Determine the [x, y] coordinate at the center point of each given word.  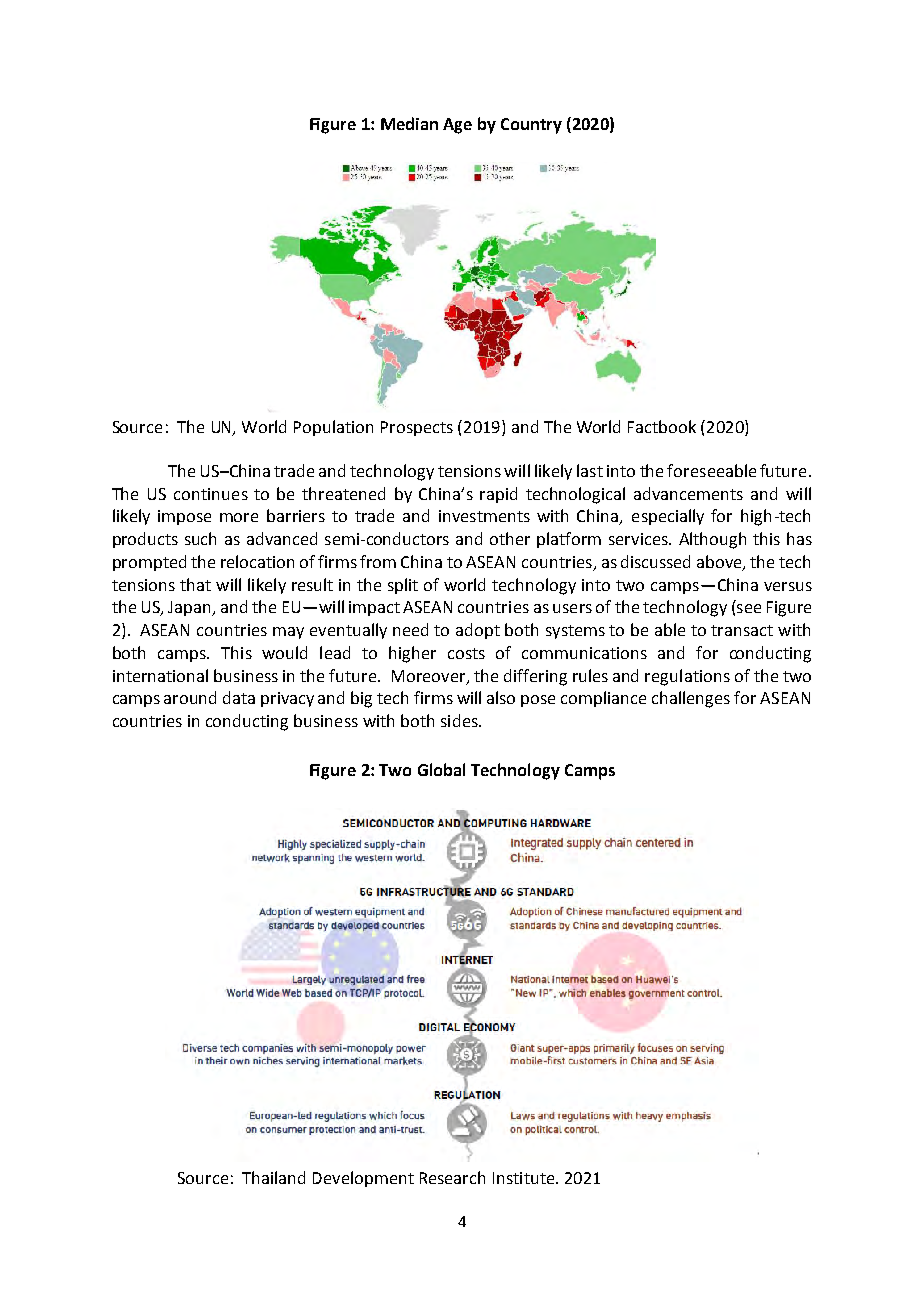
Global [441, 769]
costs [466, 653]
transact [742, 630]
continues [211, 494]
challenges [691, 699]
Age [457, 126]
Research [452, 1177]
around [190, 697]
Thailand [273, 1177]
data [239, 697]
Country [531, 126]
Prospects [417, 428]
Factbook [662, 426]
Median [409, 123]
